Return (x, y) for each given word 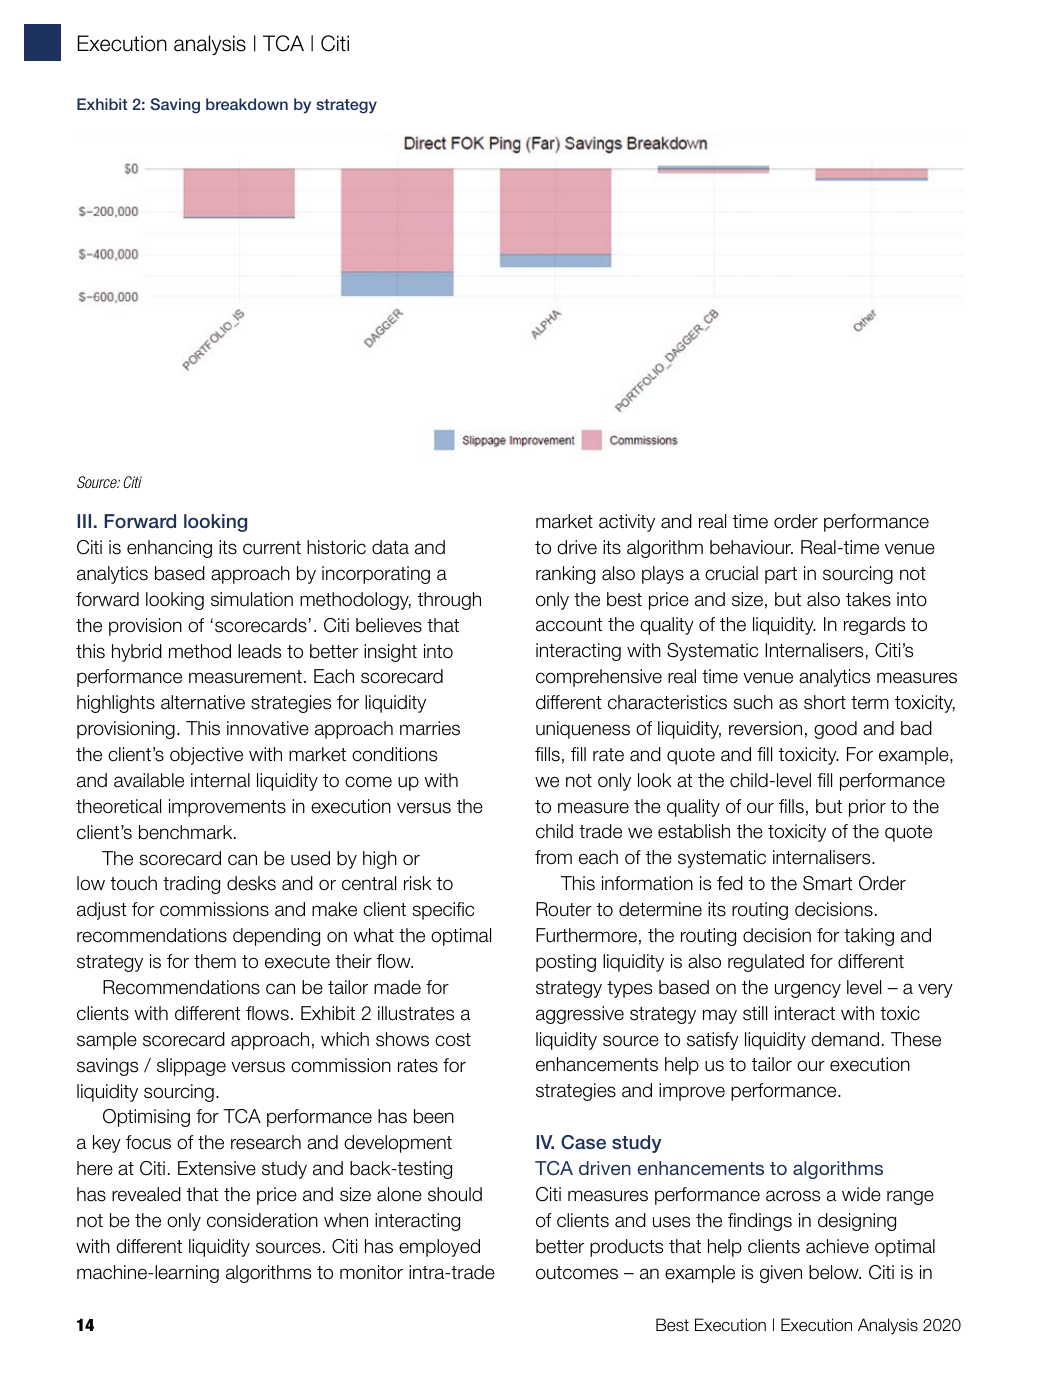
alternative (203, 702)
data (390, 547)
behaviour (751, 547)
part (781, 575)
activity (627, 523)
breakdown (247, 104)
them (215, 961)
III (84, 521)
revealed (146, 1194)
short (825, 702)
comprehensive (599, 678)
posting (566, 963)
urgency (808, 990)
